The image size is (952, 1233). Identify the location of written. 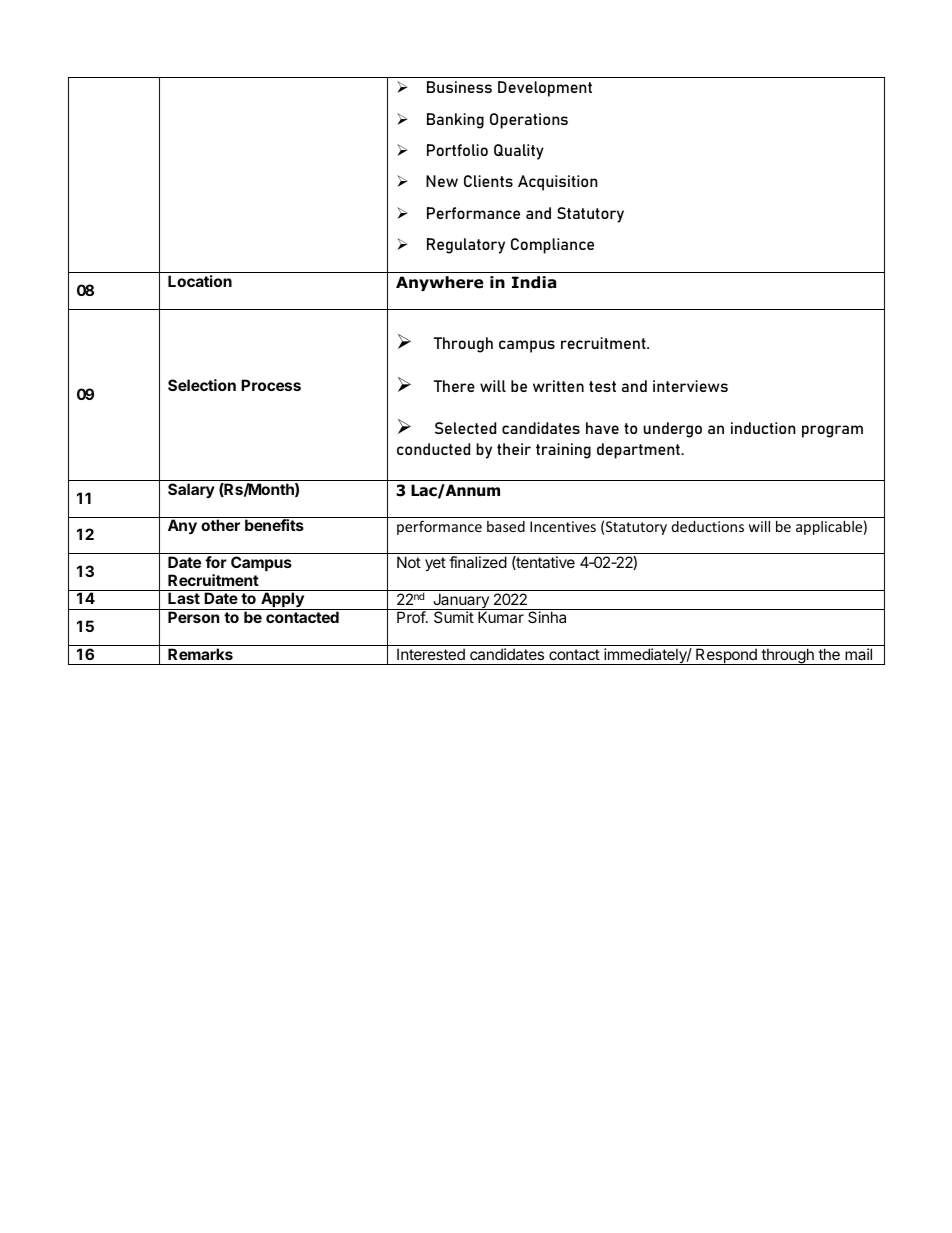
(558, 386).
